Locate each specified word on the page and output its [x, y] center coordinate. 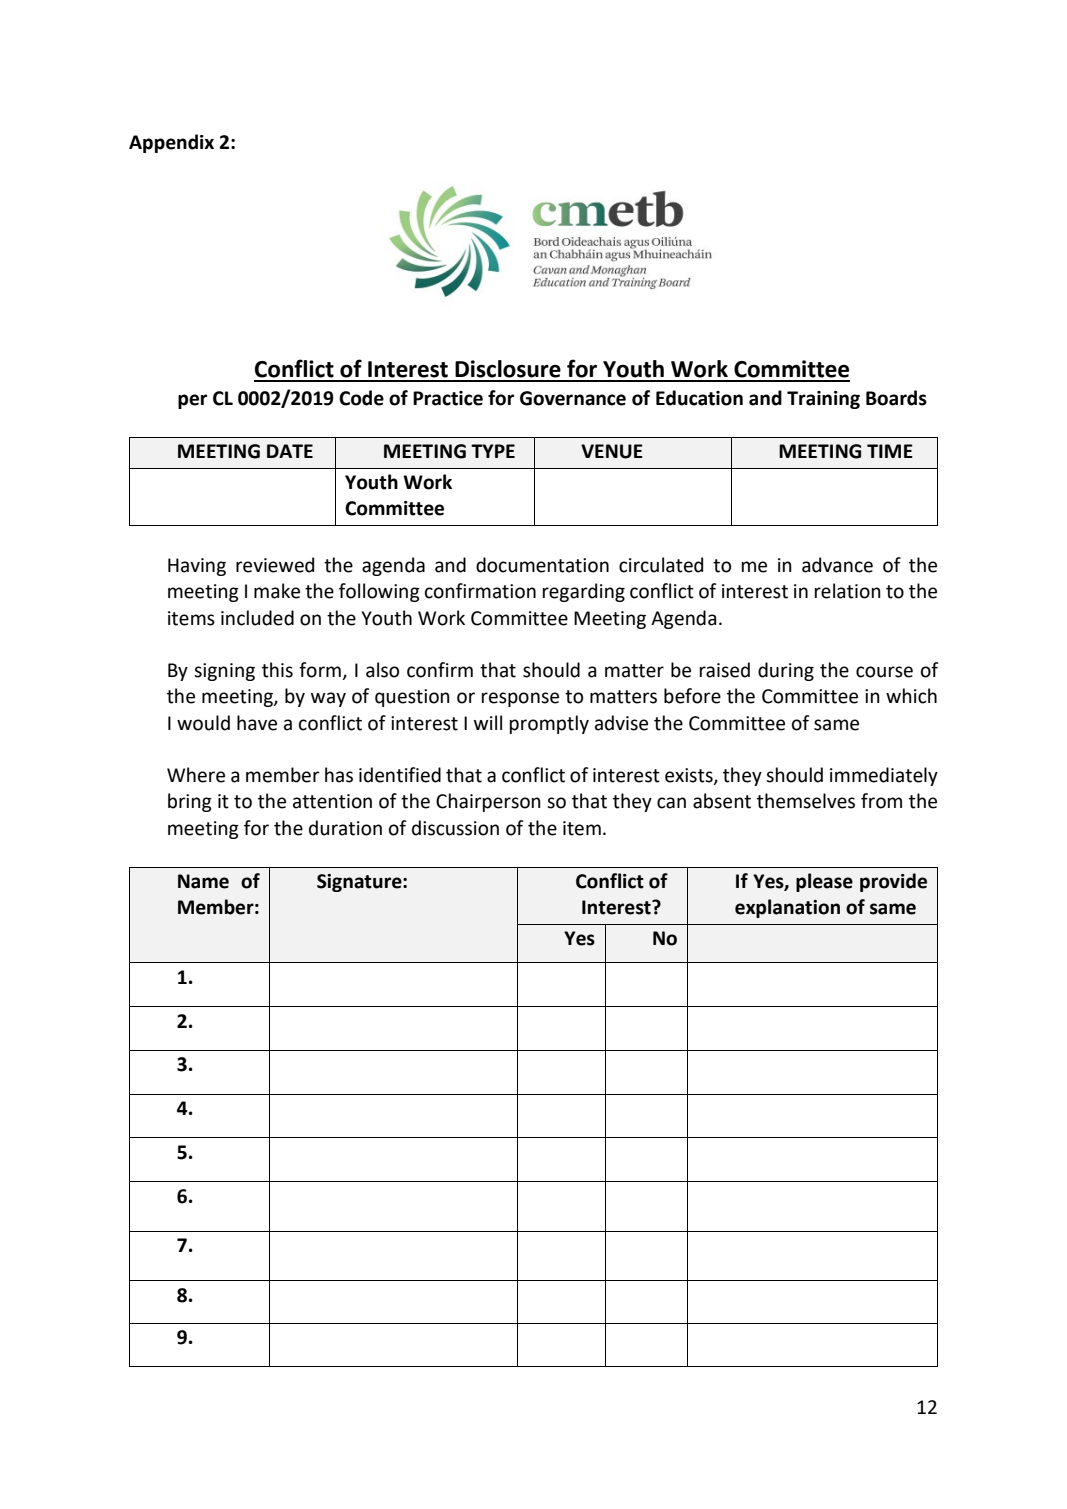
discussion [455, 828]
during [786, 671]
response [520, 699]
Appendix [171, 143]
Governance [573, 398]
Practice [448, 398]
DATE [290, 451]
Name [203, 881]
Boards [896, 398]
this [277, 670]
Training [823, 400]
